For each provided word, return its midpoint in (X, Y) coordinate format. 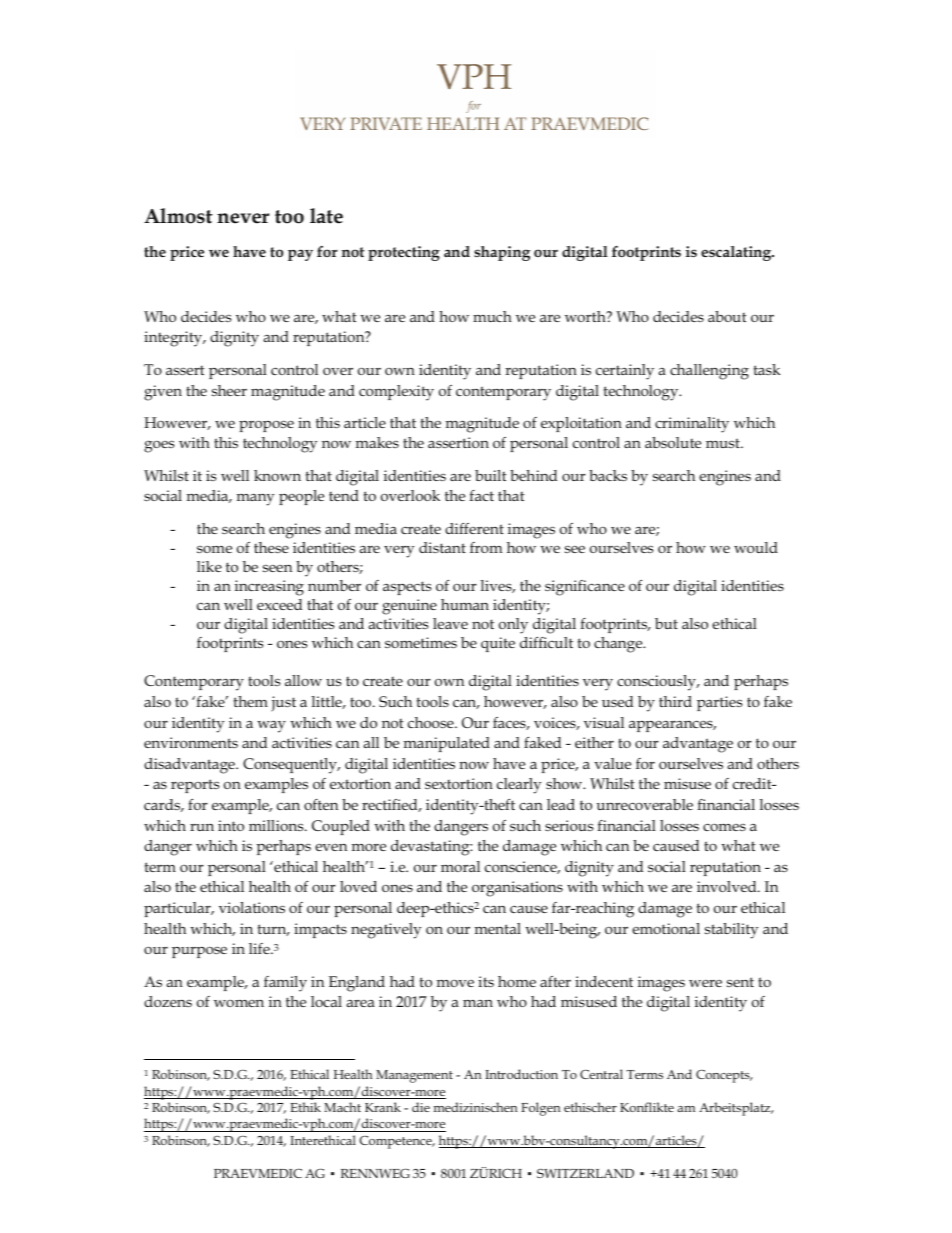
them (251, 701)
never (243, 218)
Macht (342, 1107)
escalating (737, 253)
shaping (502, 253)
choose (432, 722)
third (675, 701)
